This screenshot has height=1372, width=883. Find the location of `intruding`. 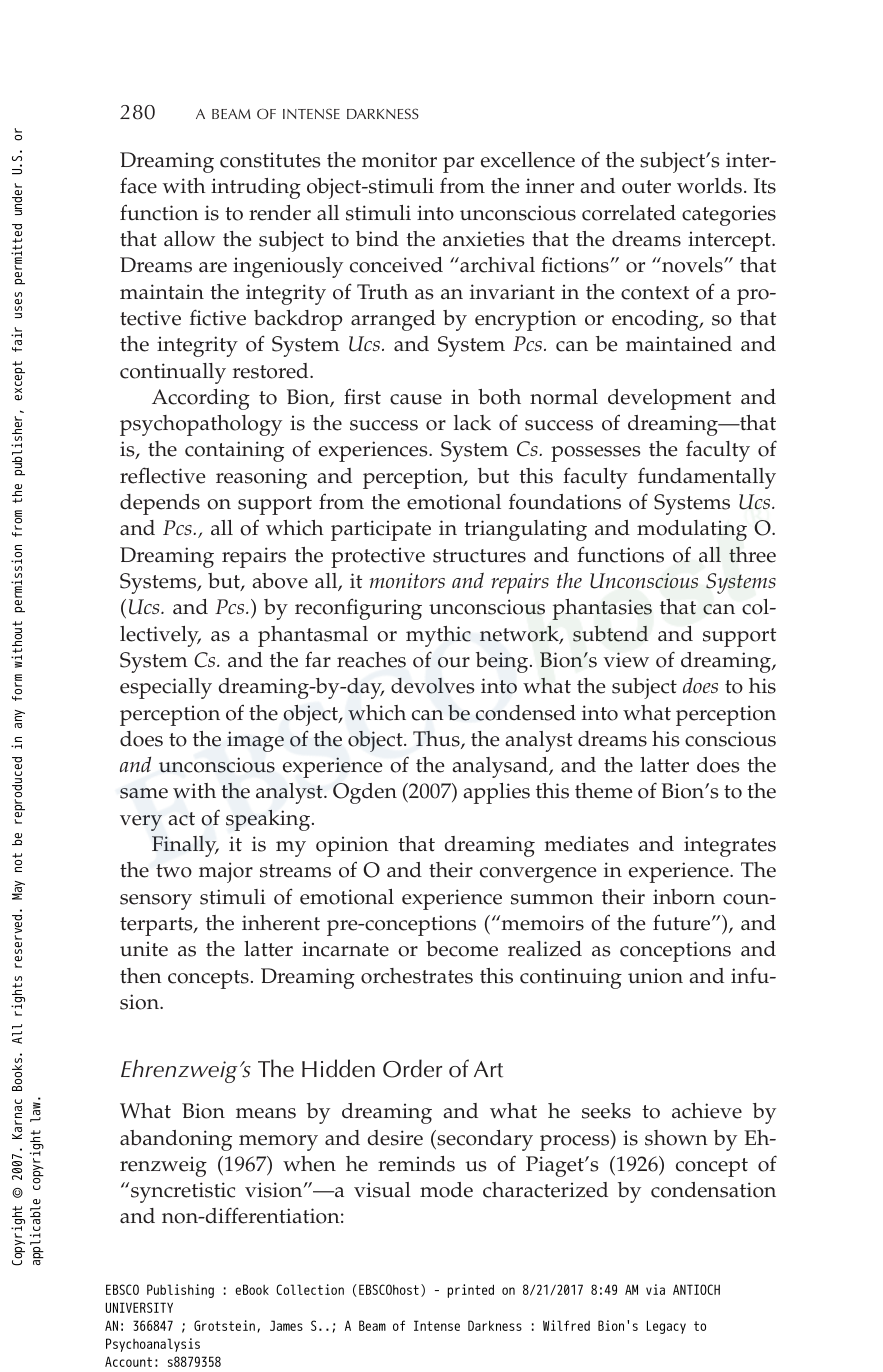

intruding is located at coordinates (256, 188).
